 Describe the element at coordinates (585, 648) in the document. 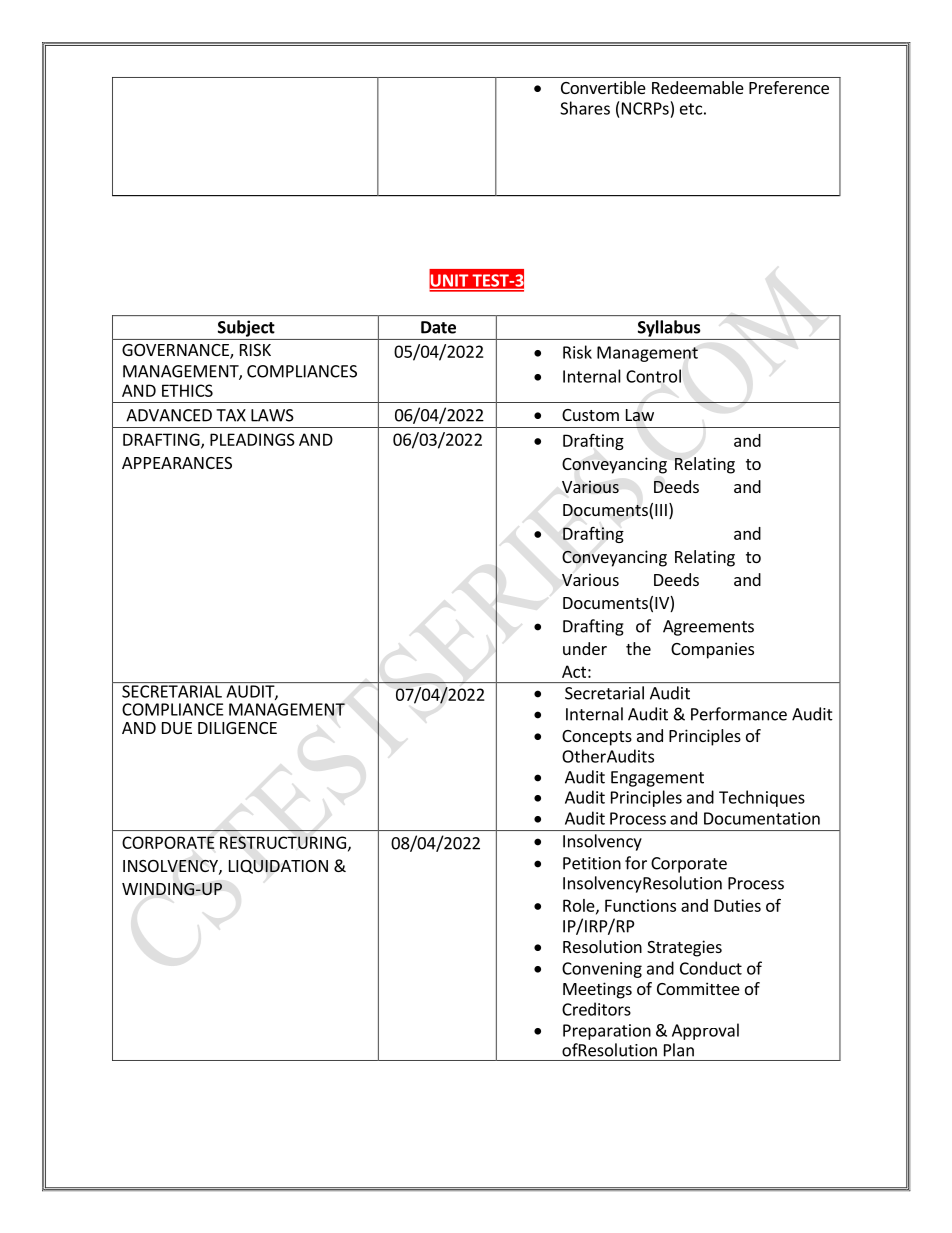

I see `under` at that location.
